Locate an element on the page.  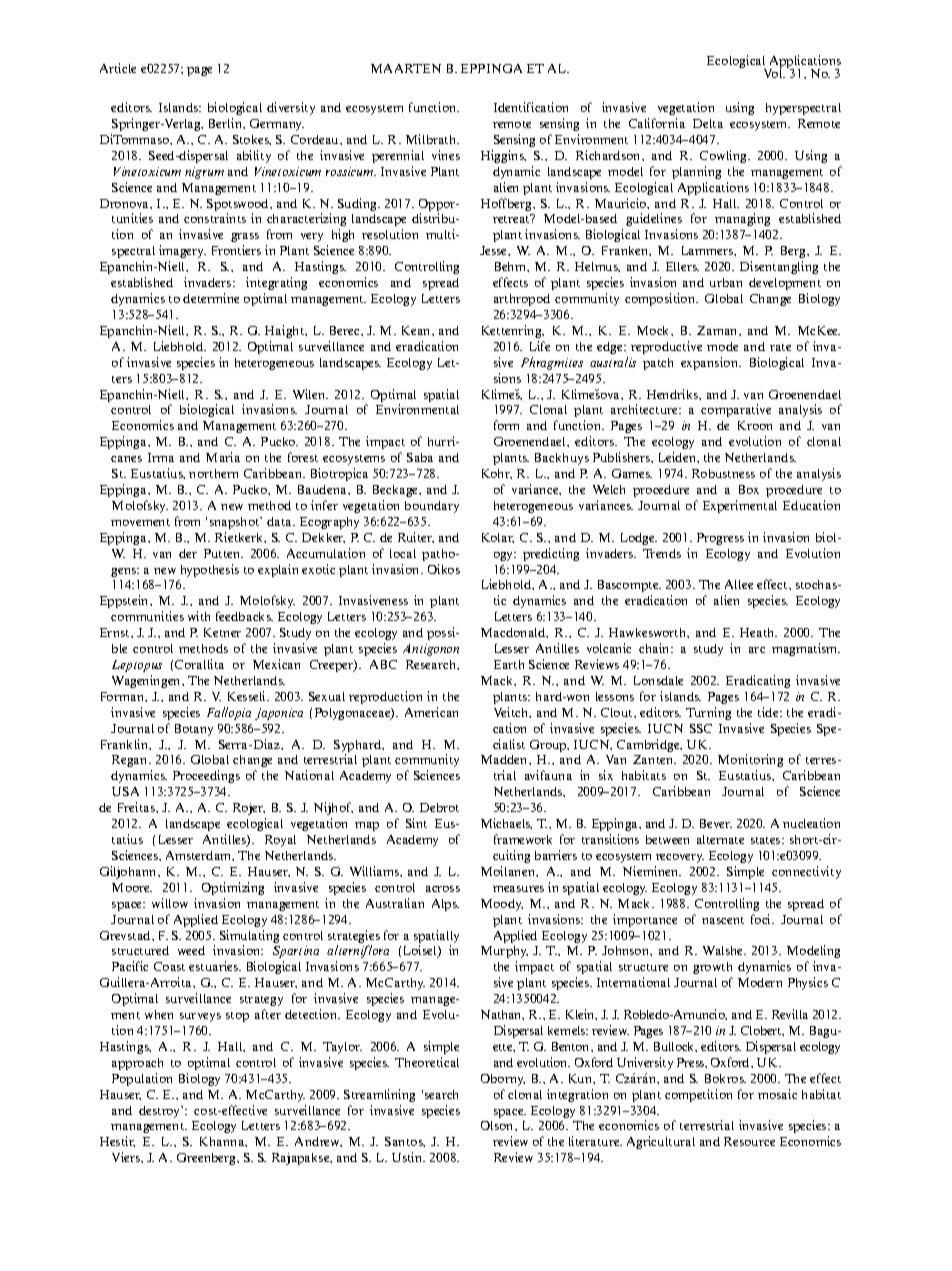
Monitoring is located at coordinates (750, 760).
